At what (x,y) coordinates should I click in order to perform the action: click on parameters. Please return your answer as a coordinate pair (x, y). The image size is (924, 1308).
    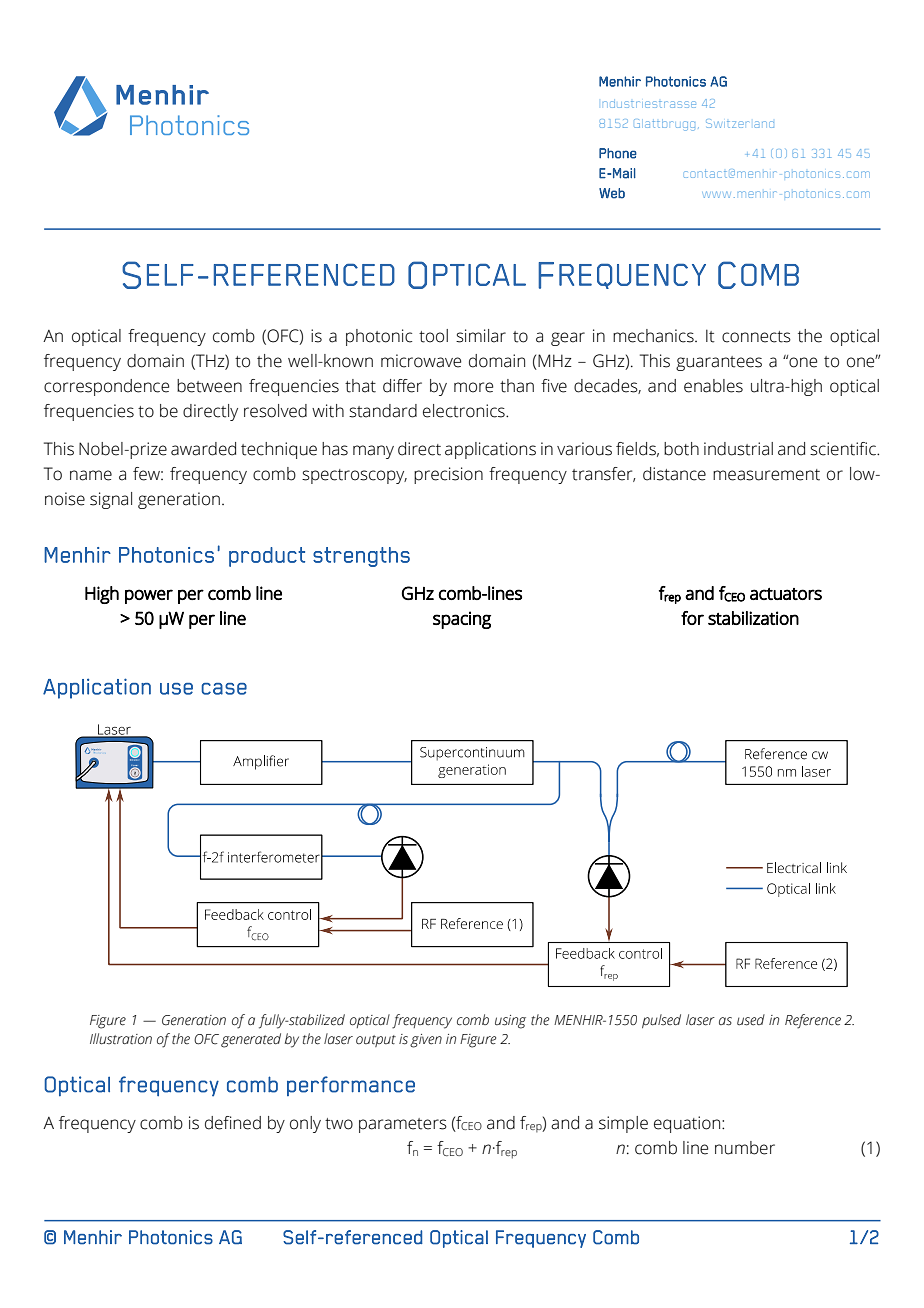
    Looking at the image, I should click on (403, 1125).
